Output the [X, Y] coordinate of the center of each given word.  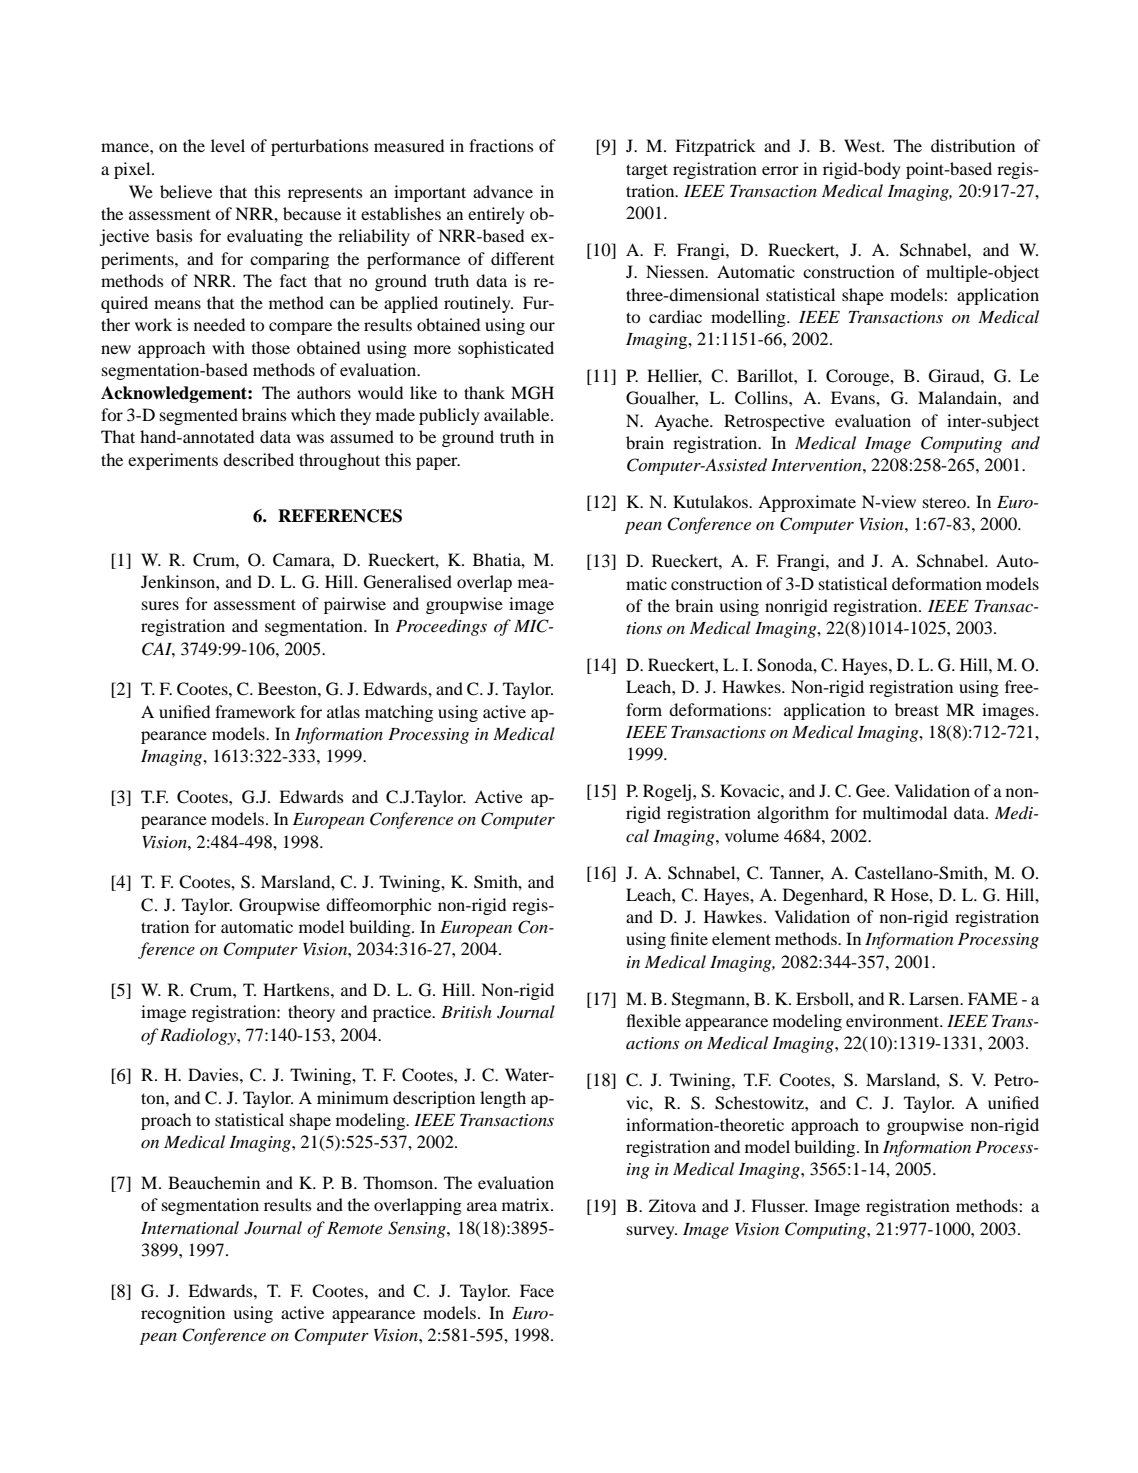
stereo [945, 502]
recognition [183, 1314]
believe [186, 191]
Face [537, 1290]
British [466, 1011]
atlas [343, 711]
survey [652, 1232]
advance [503, 191]
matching [399, 713]
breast [917, 709]
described [258, 459]
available [518, 414]
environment [894, 1020]
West [863, 145]
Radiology [199, 1036]
